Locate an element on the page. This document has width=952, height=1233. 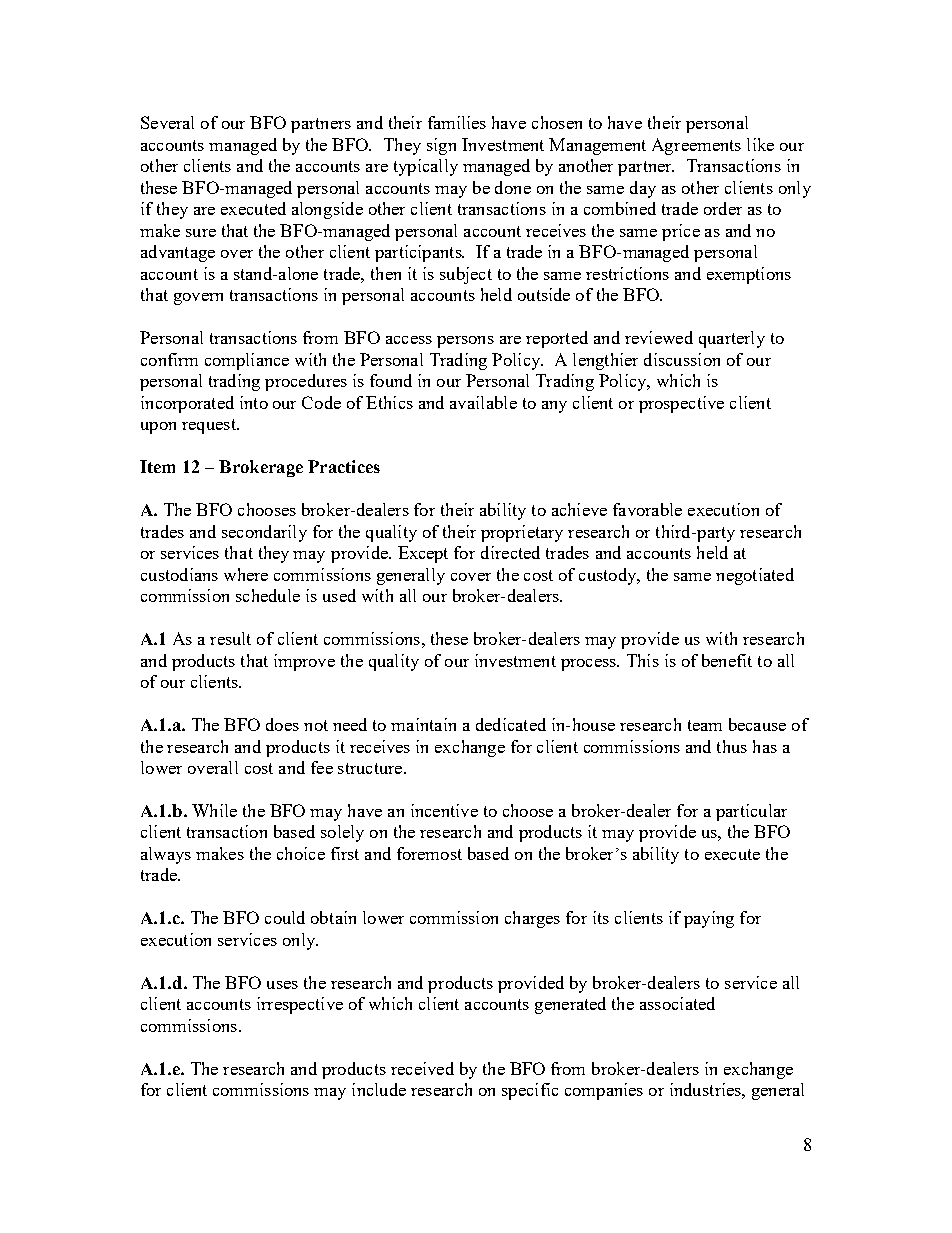
available is located at coordinates (483, 402).
